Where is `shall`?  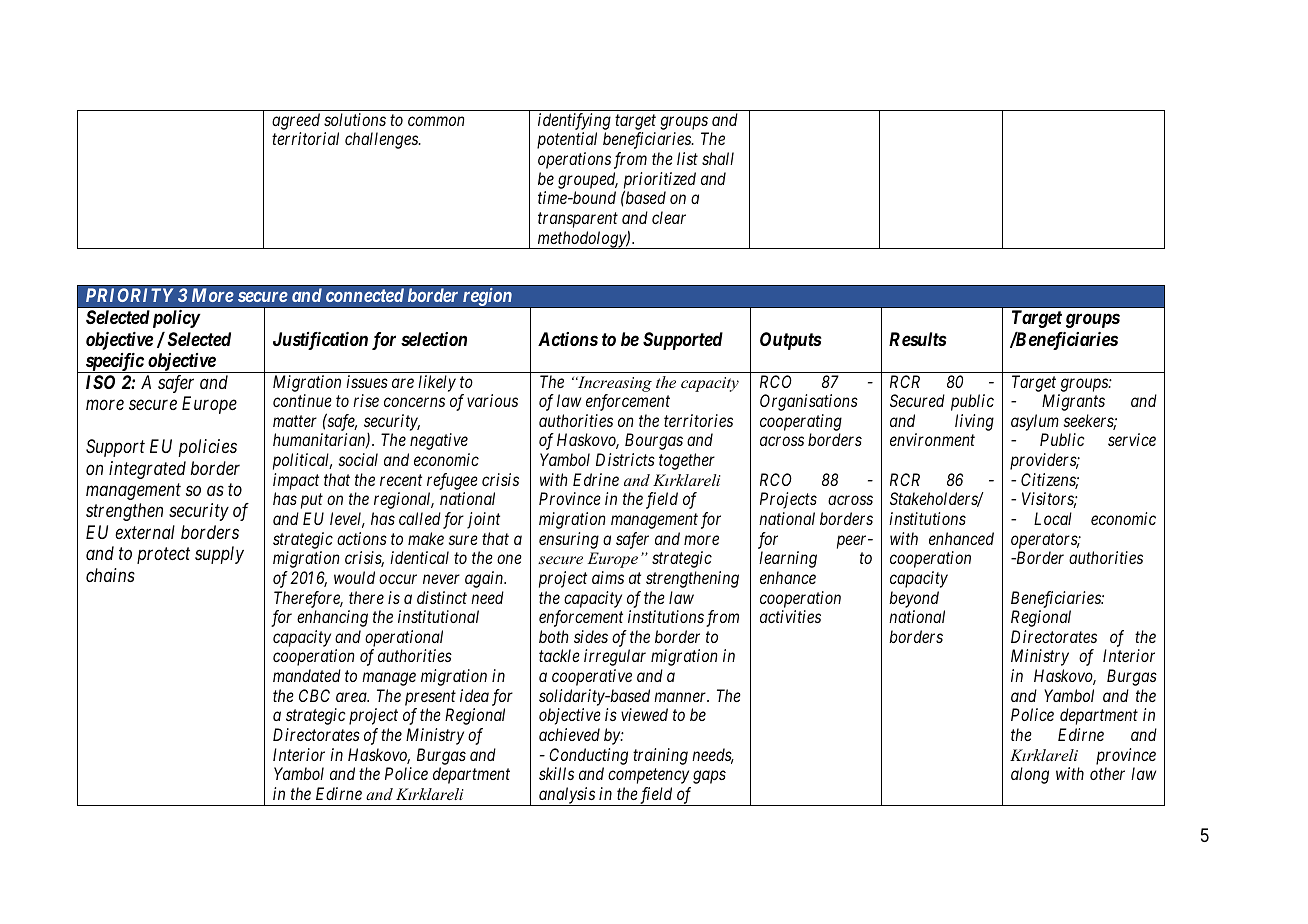
shall is located at coordinates (718, 158).
